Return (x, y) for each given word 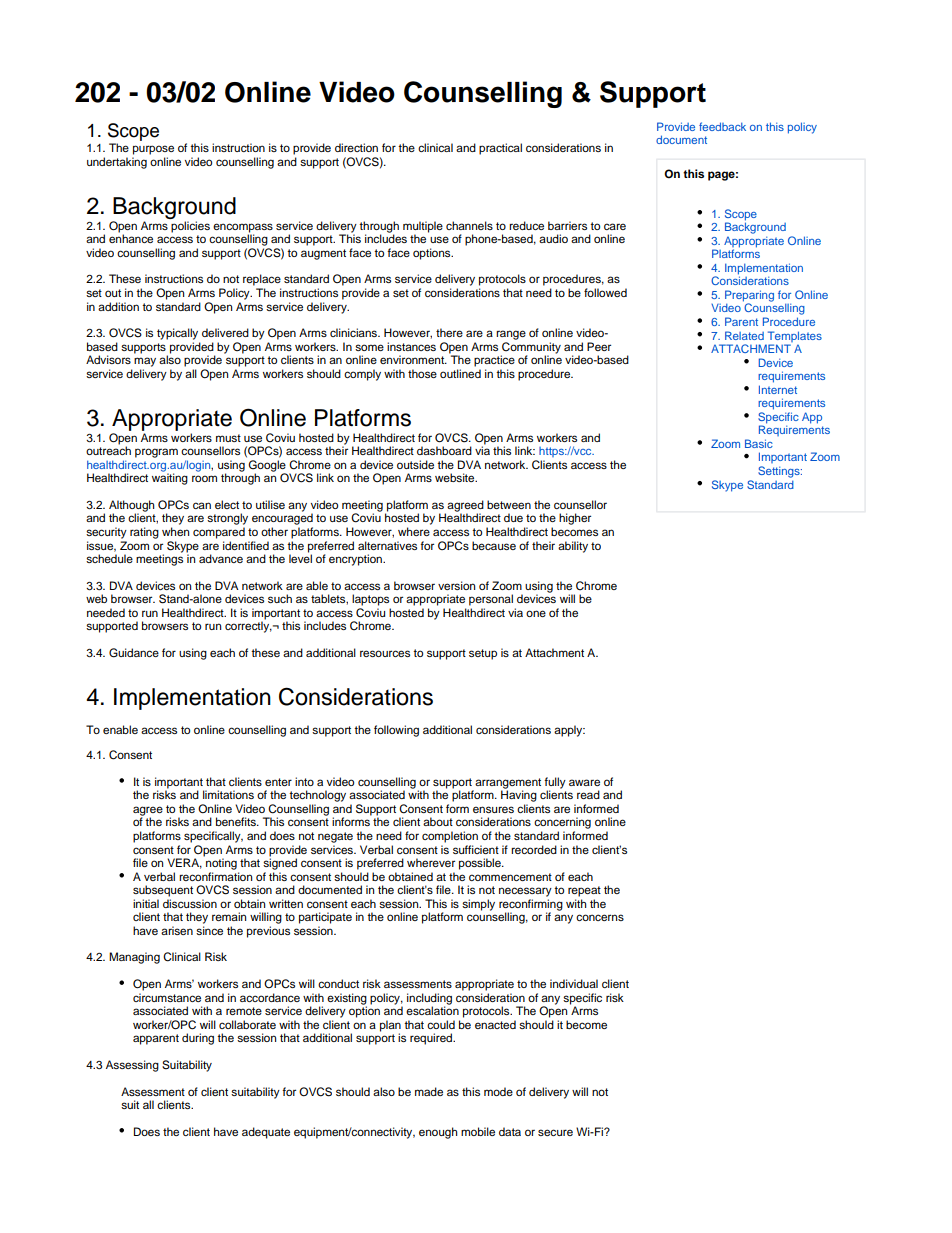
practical (500, 149)
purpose (153, 150)
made (429, 1091)
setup (483, 654)
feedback (722, 126)
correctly (248, 627)
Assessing (132, 1066)
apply (569, 731)
